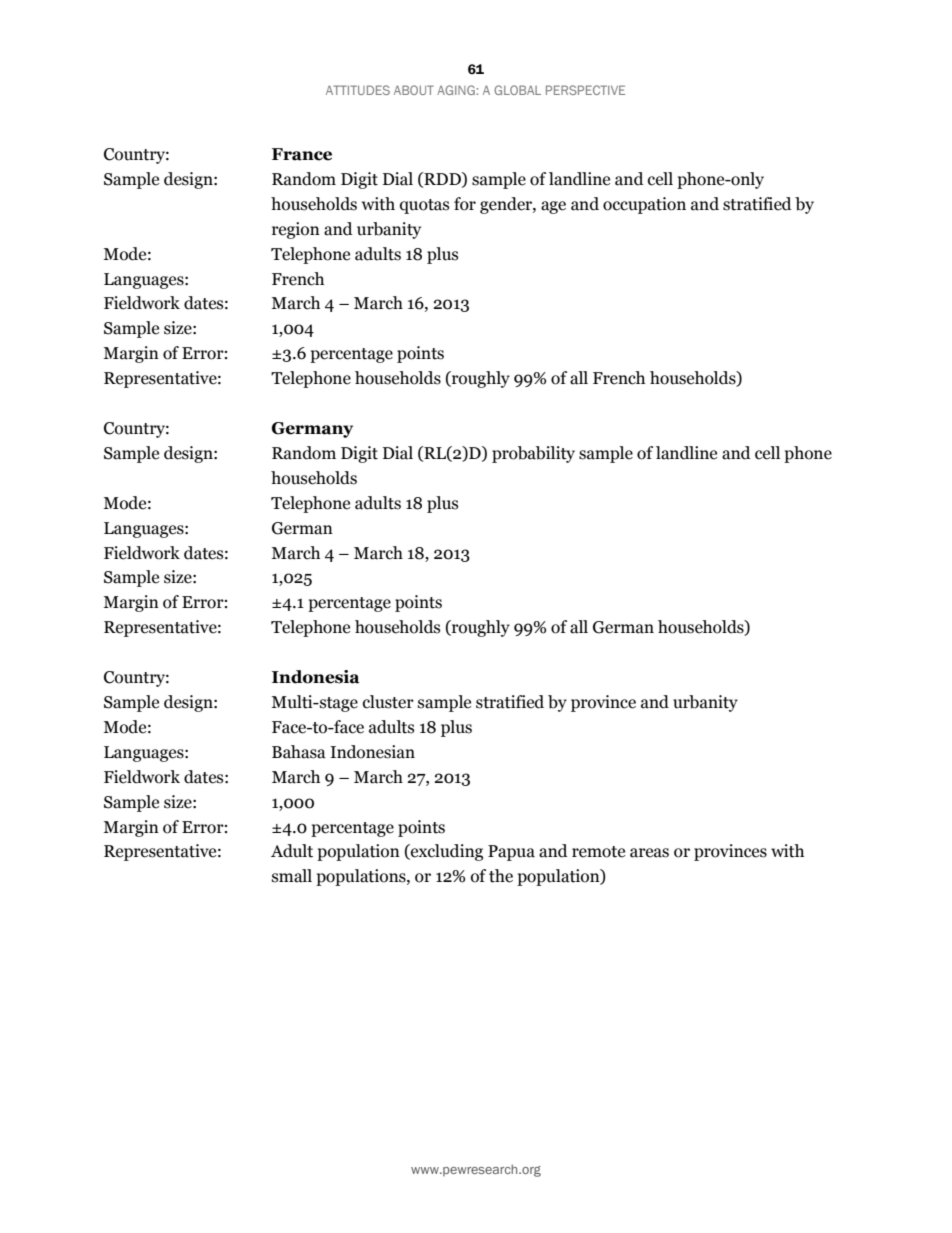 The width and height of the image is (952, 1233). What do you see at coordinates (358, 90) in the image?
I see `ATTITUDES` at bounding box center [358, 90].
